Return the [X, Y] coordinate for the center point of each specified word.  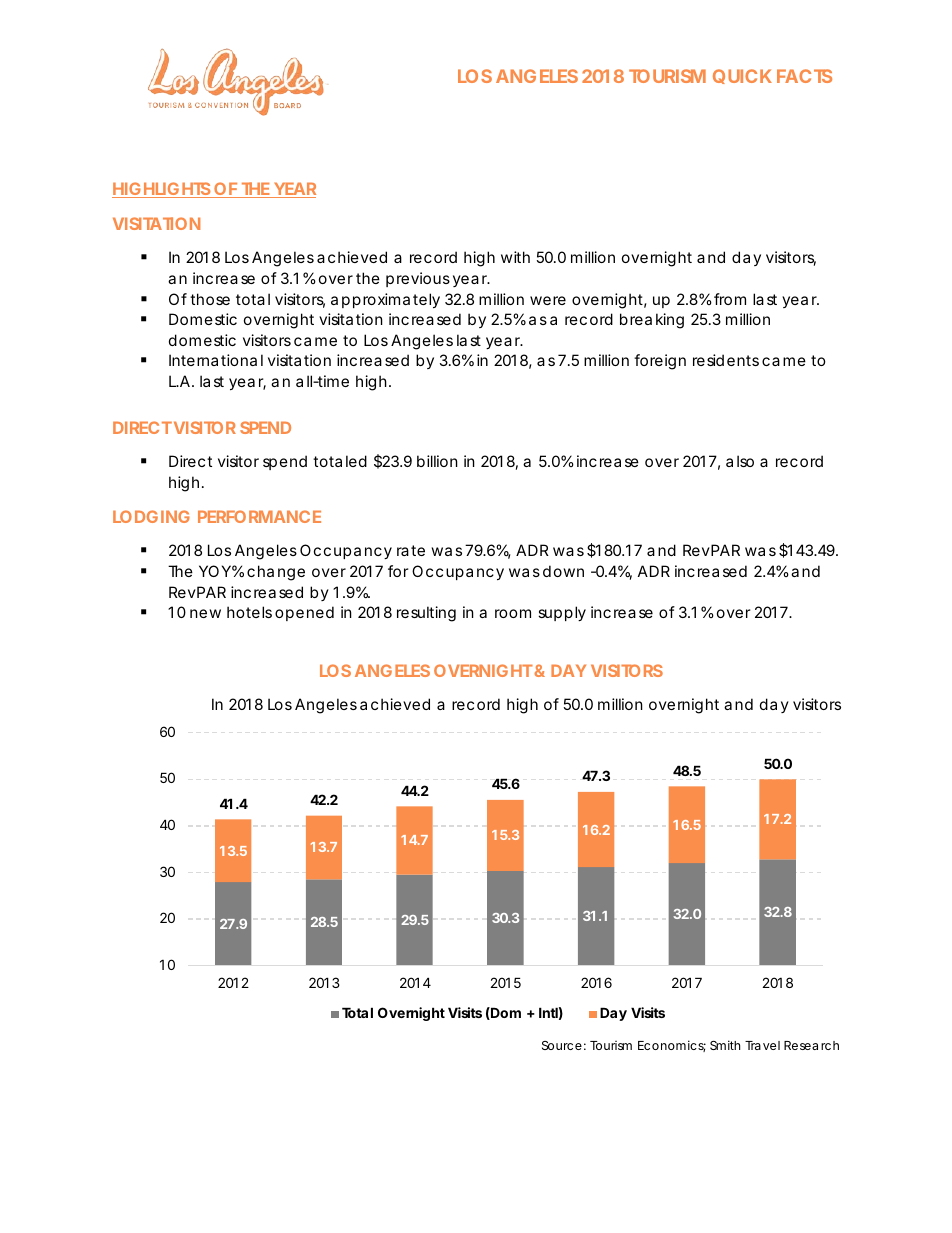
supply [562, 613]
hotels [249, 612]
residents [726, 360]
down [563, 571]
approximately [385, 300]
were [548, 300]
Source [562, 1045]
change [276, 573]
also [740, 461]
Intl [548, 1012]
